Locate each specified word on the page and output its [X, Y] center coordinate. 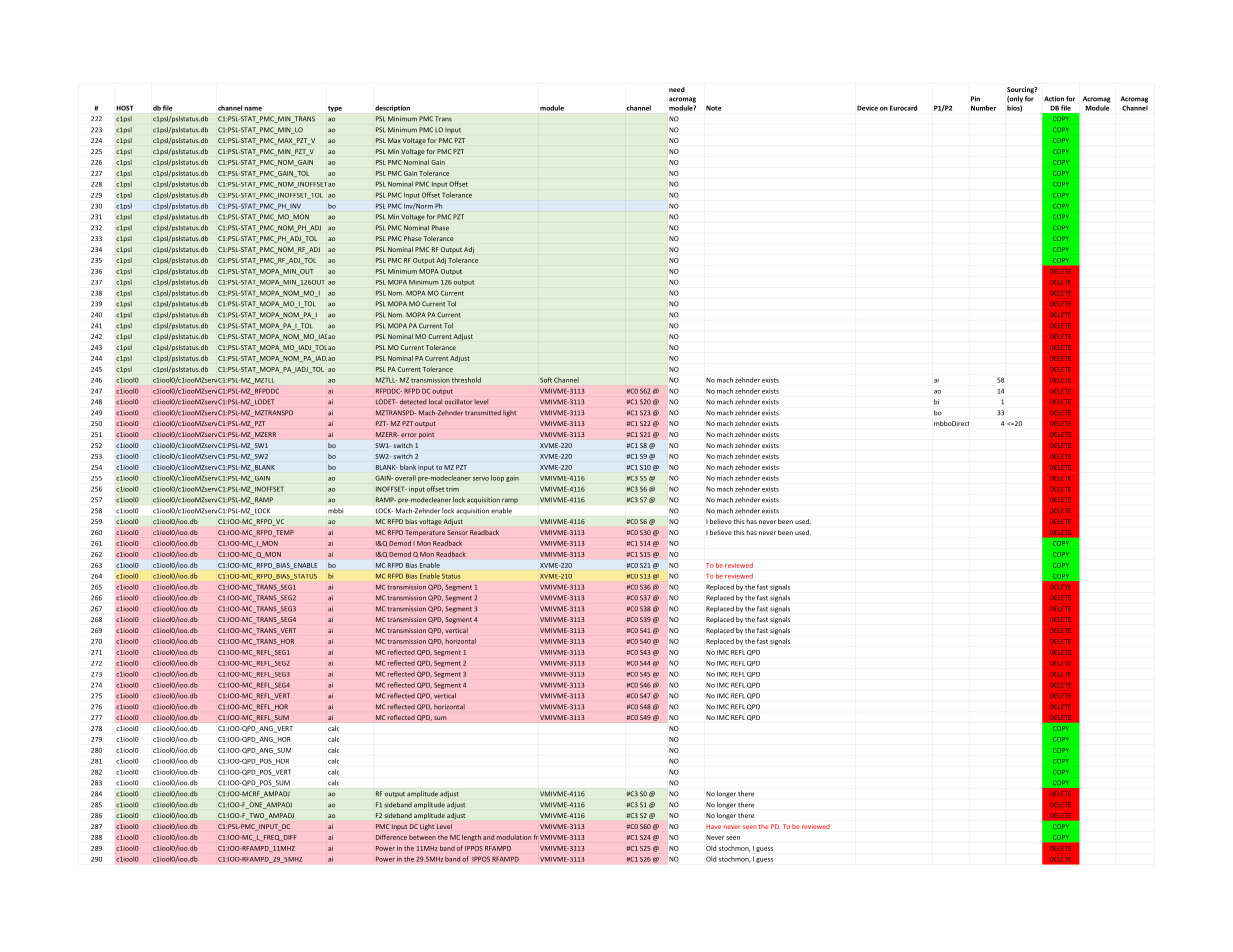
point [426, 435]
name [253, 109]
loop [497, 478]
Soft [546, 380]
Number [983, 108]
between [422, 837]
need [677, 89]
